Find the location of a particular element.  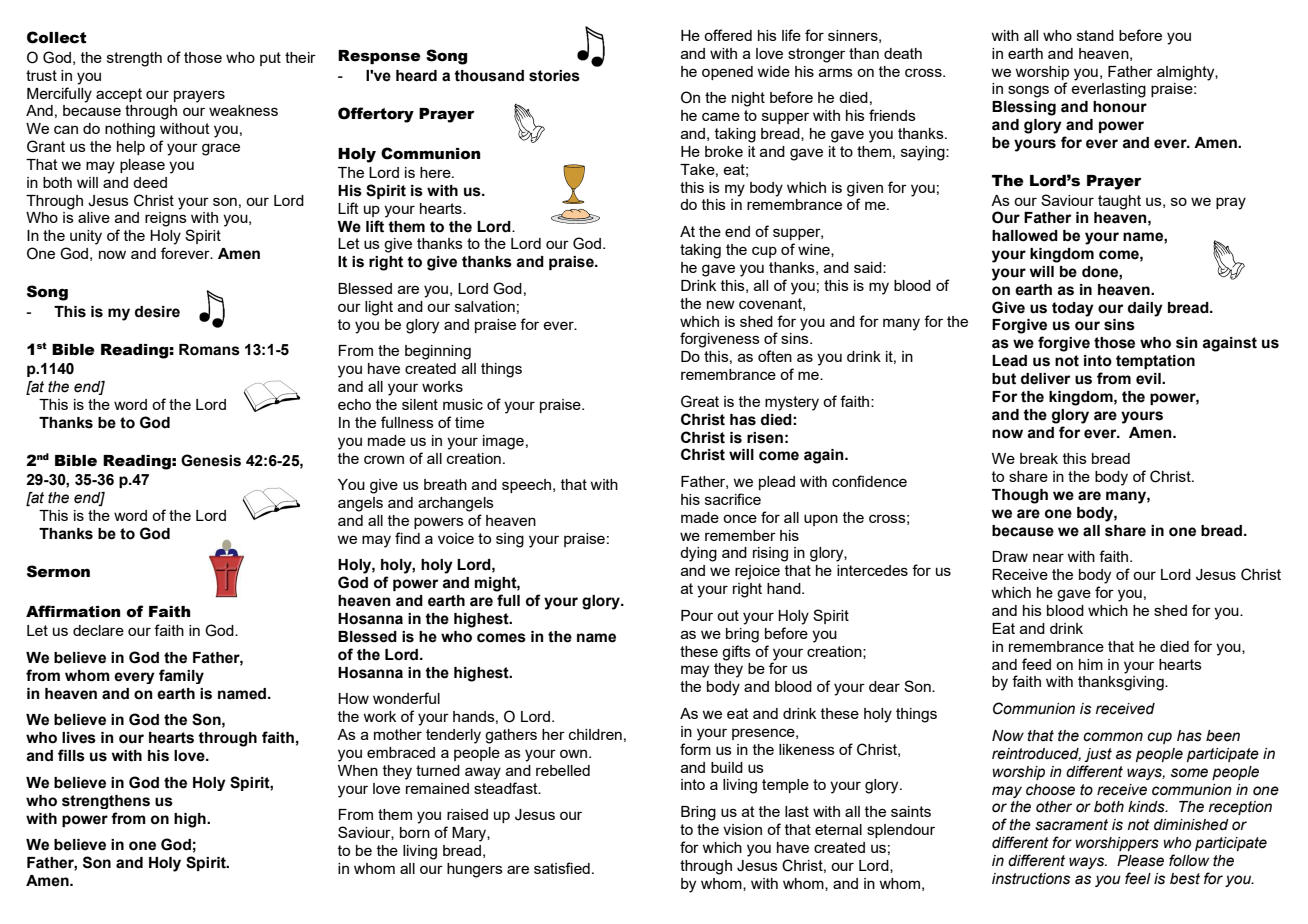

satisfied is located at coordinates (562, 868).
